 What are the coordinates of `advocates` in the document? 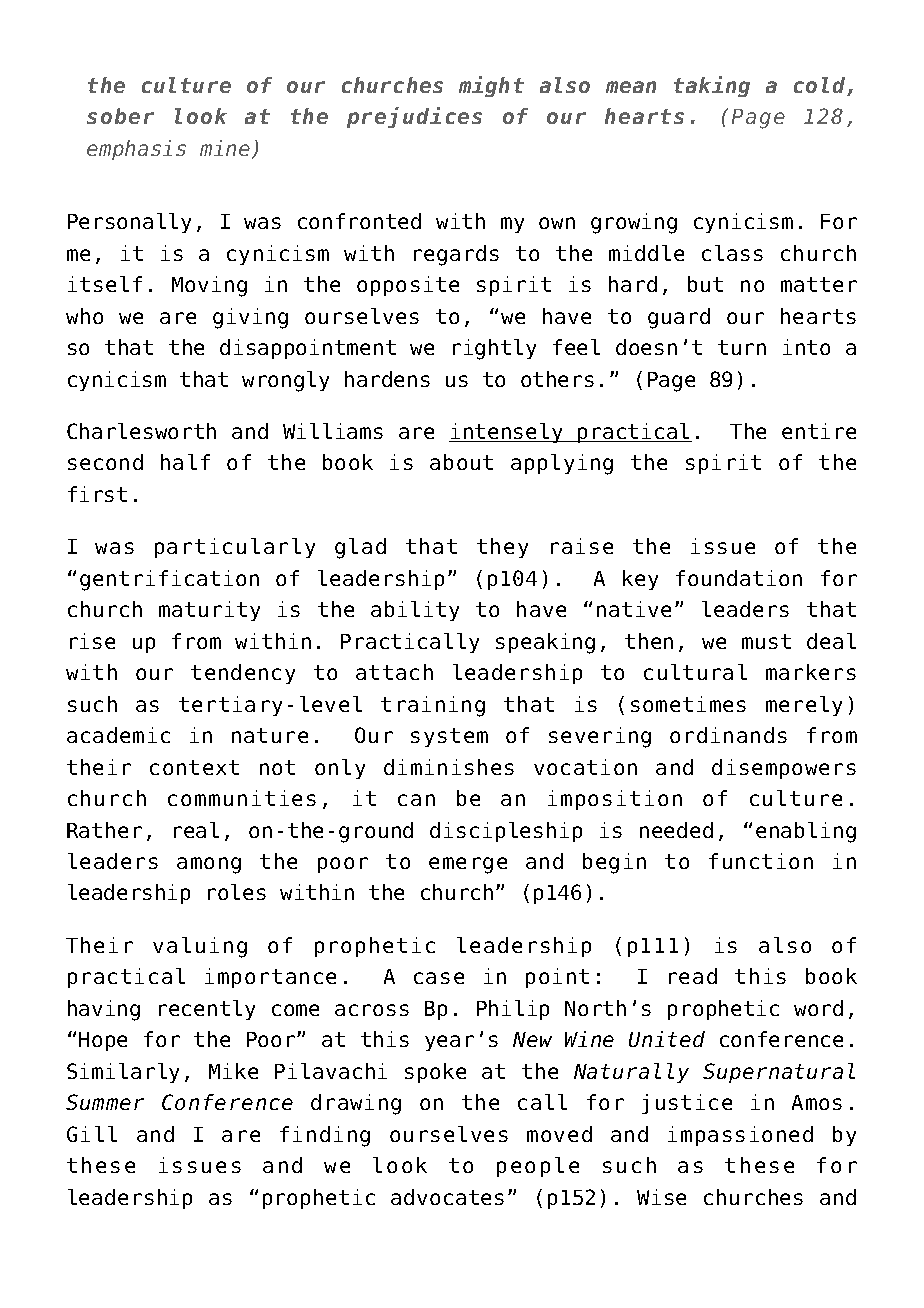 It's located at (447, 1197).
